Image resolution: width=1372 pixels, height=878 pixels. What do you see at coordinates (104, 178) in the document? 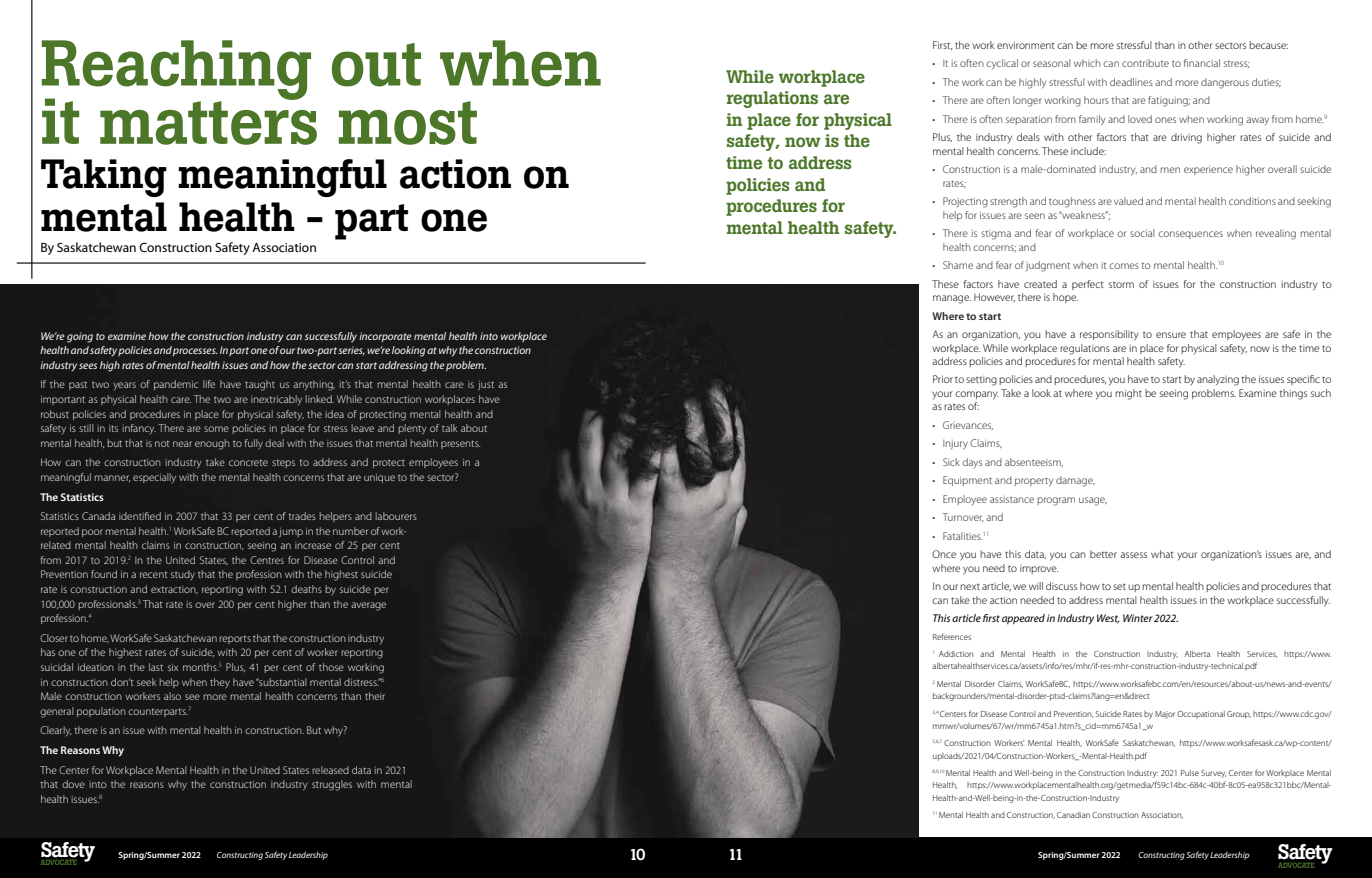
I see `Taking` at bounding box center [104, 178].
